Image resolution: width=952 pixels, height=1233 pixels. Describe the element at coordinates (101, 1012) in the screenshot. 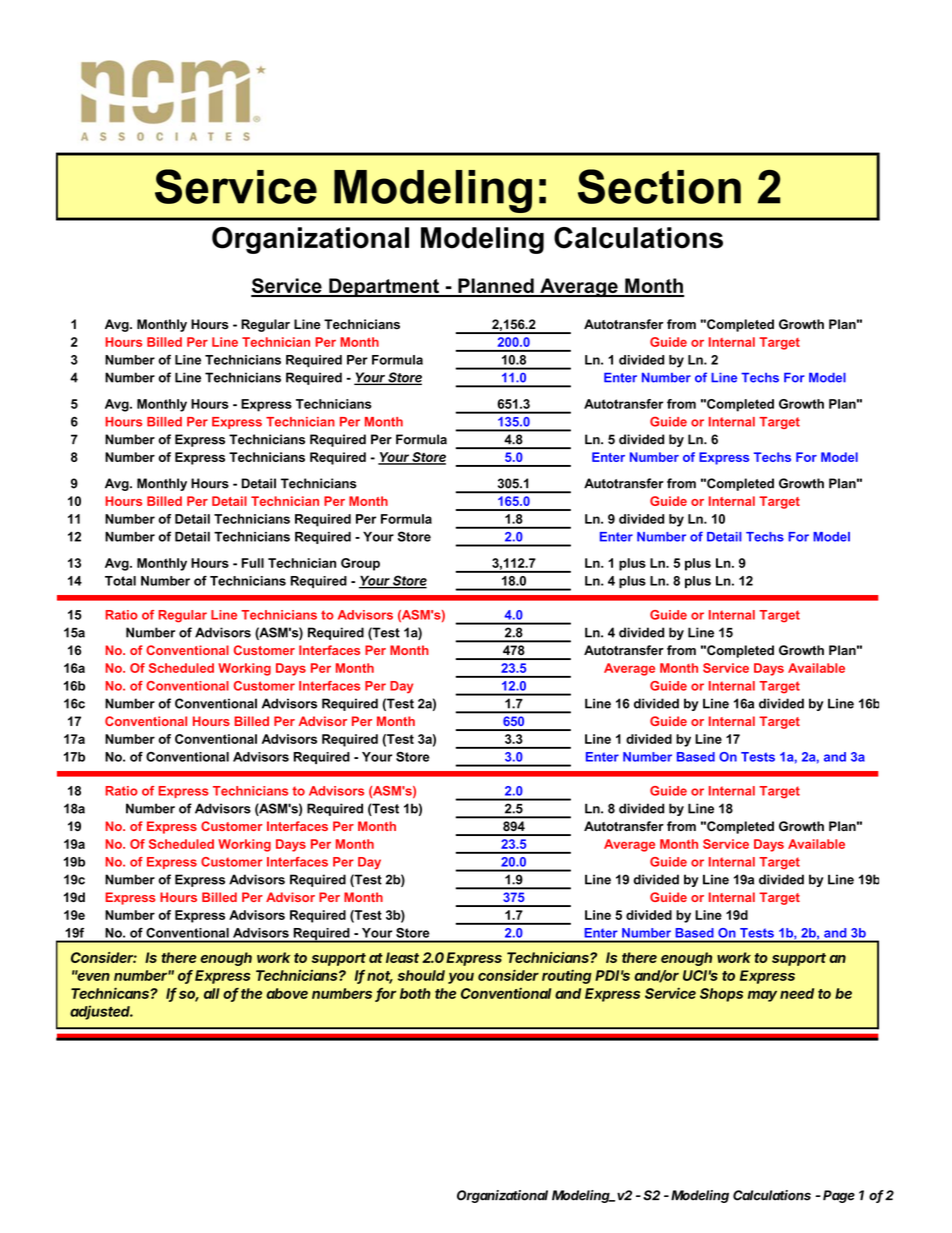

I see `adjusted` at that location.
